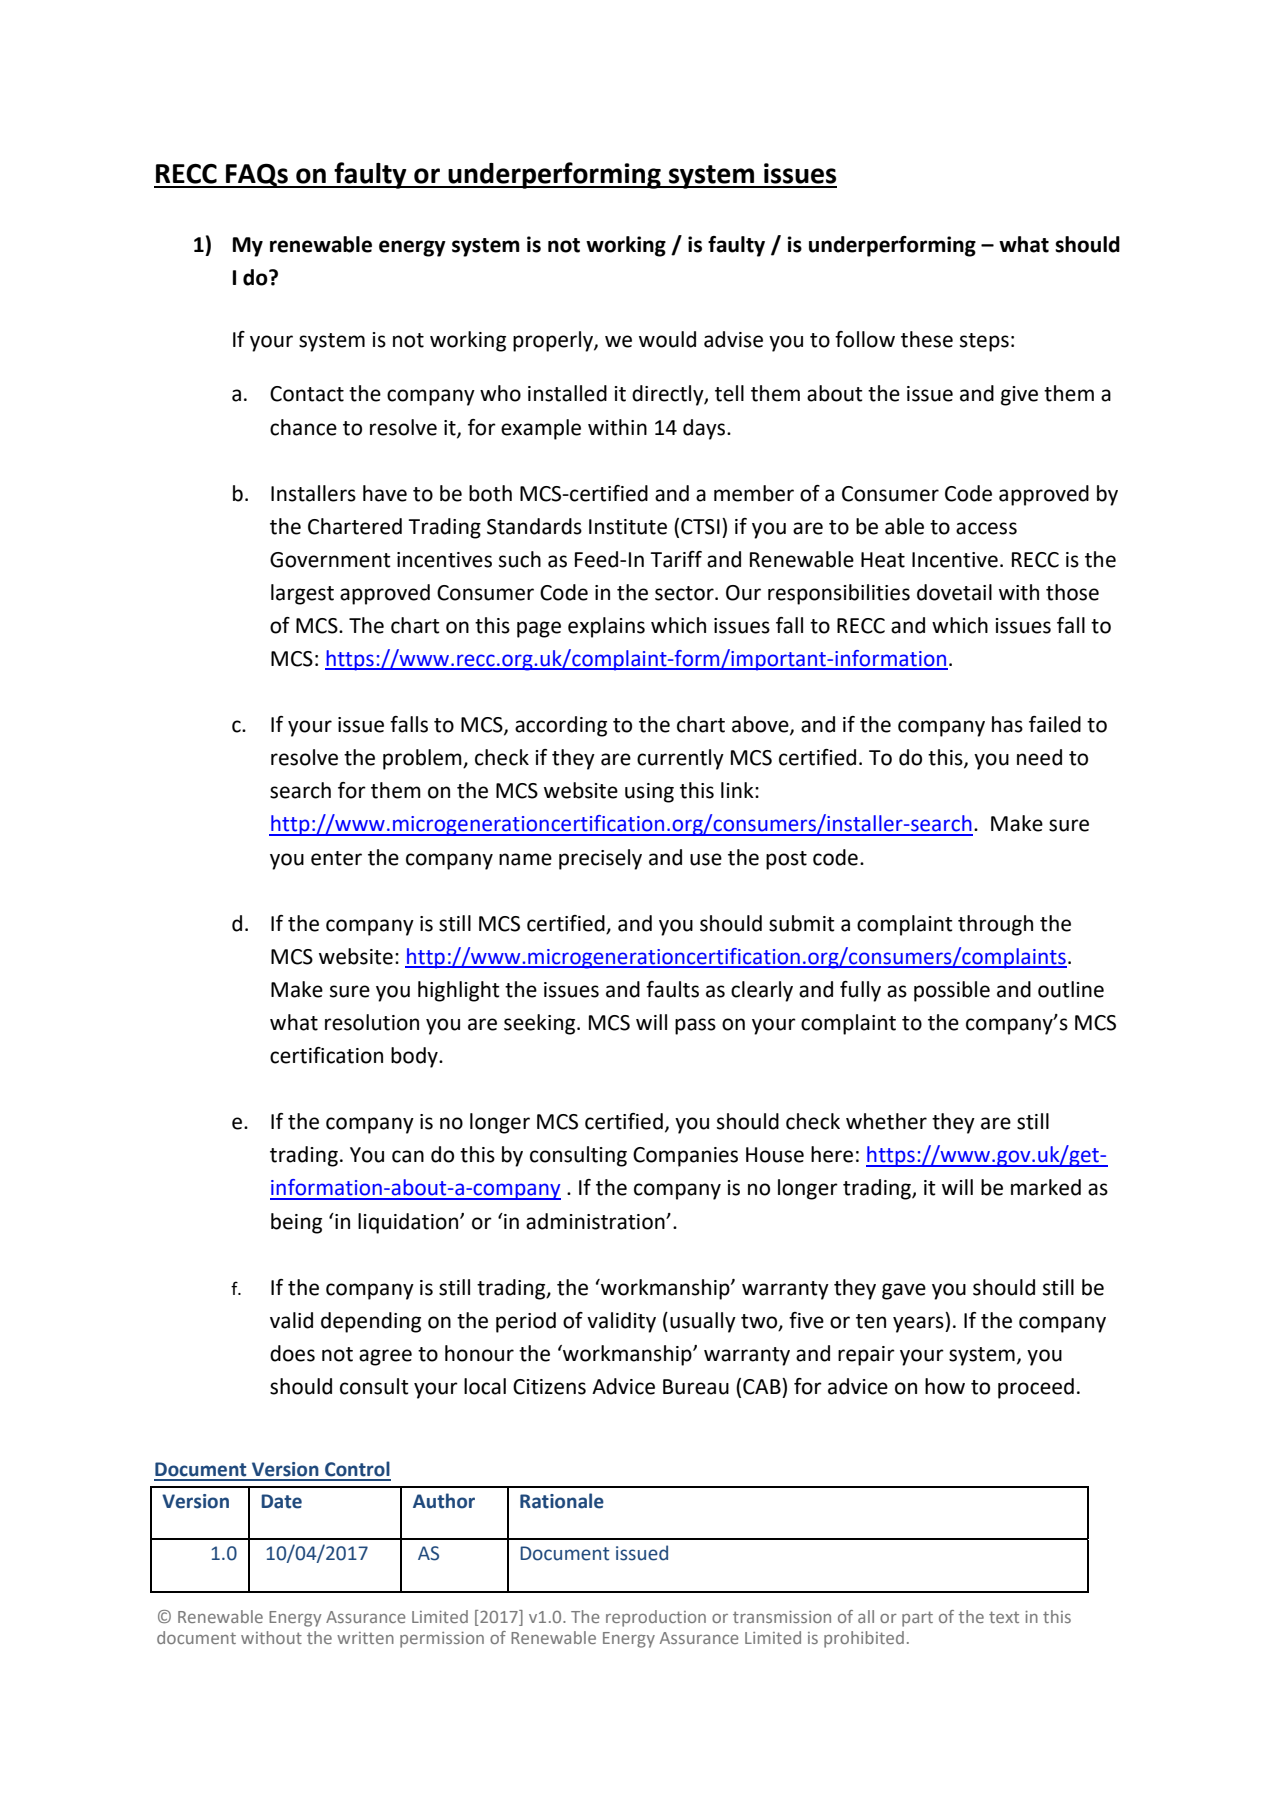  What do you see at coordinates (606, 627) in the screenshot?
I see `explains` at bounding box center [606, 627].
